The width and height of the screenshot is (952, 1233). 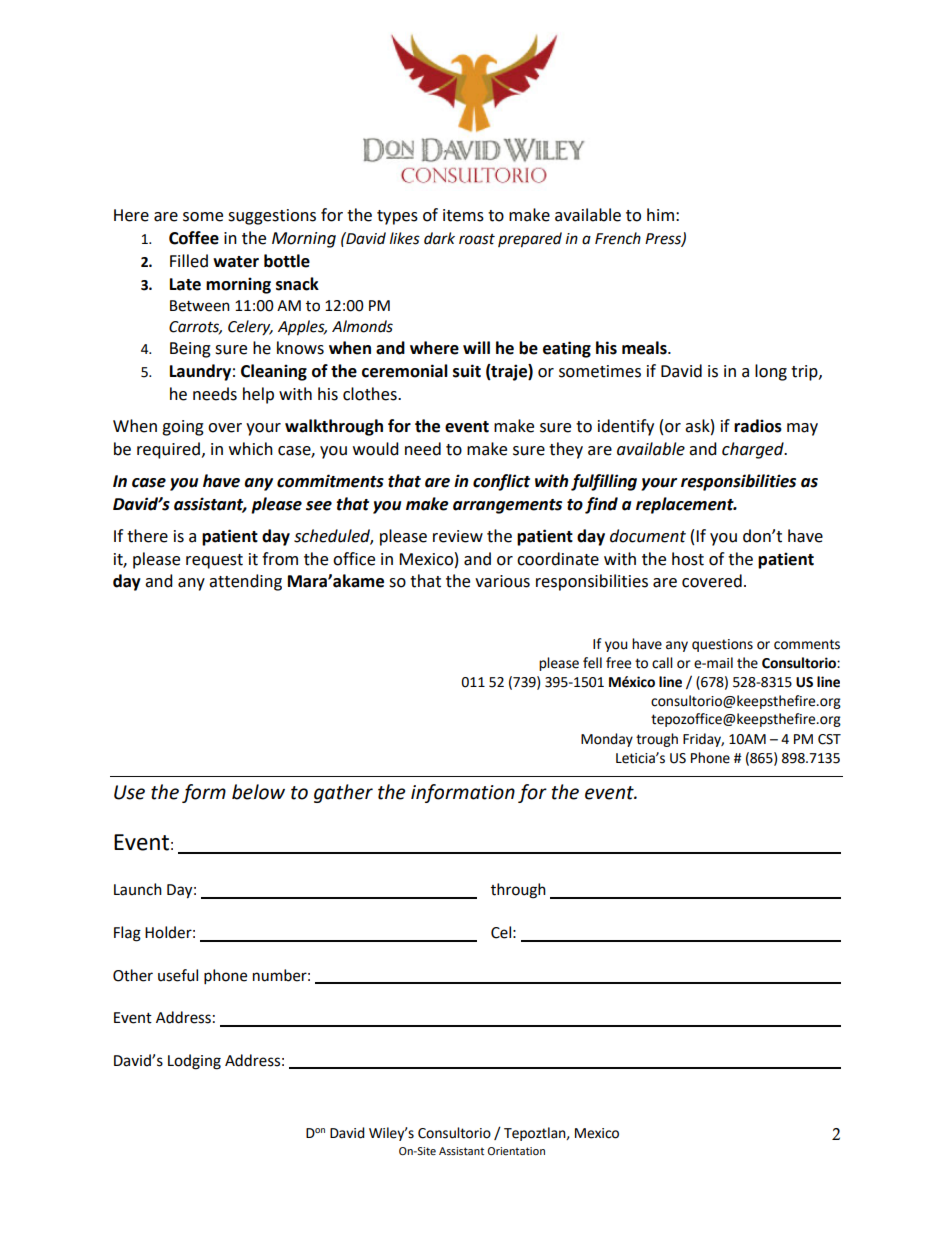 What do you see at coordinates (829, 739) in the screenshot?
I see `CST` at bounding box center [829, 739].
